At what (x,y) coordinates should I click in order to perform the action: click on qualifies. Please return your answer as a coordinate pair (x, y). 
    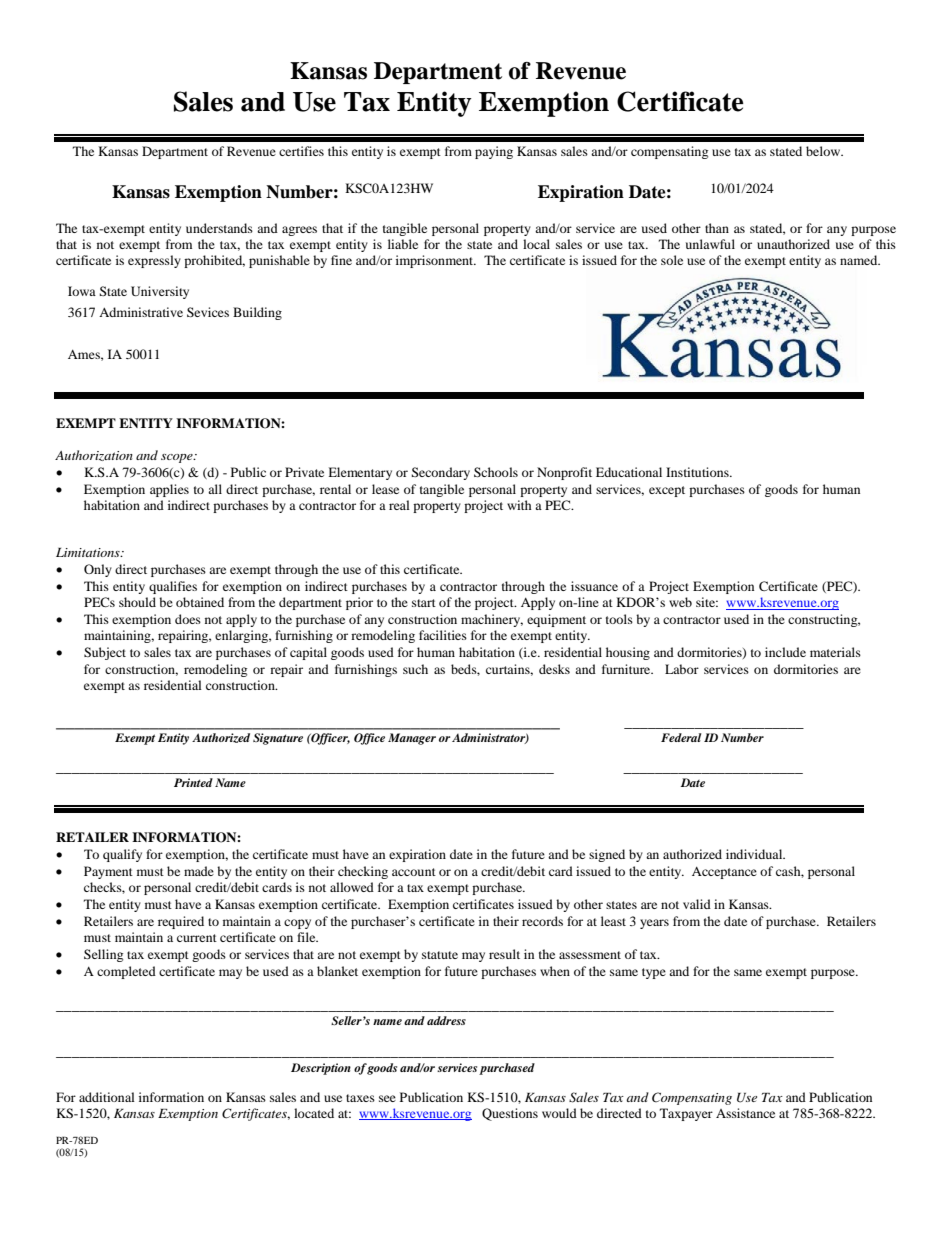
    Looking at the image, I should click on (173, 587).
